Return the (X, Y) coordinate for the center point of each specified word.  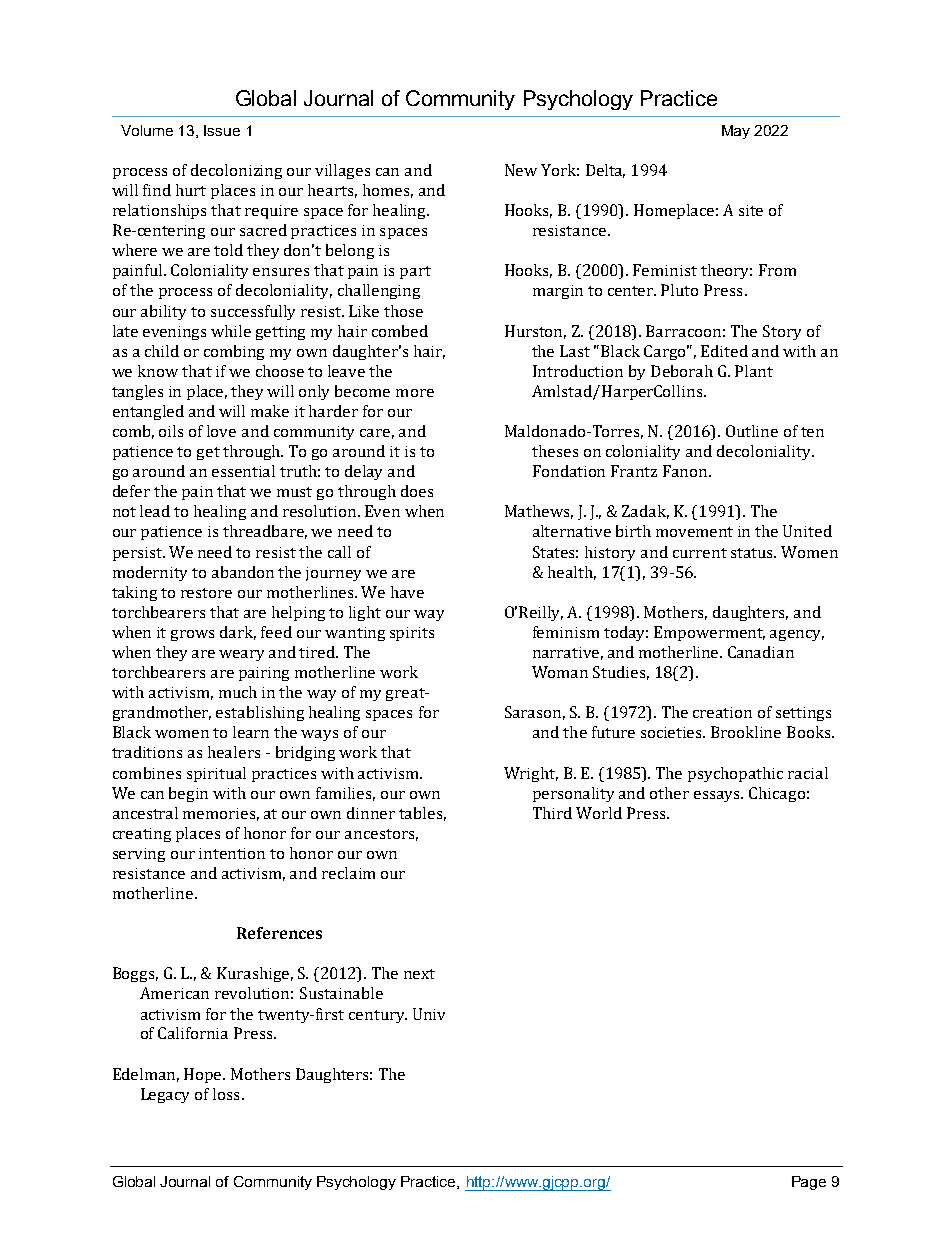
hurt (191, 190)
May (736, 132)
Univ (429, 1014)
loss (226, 1094)
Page (809, 1183)
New (521, 170)
